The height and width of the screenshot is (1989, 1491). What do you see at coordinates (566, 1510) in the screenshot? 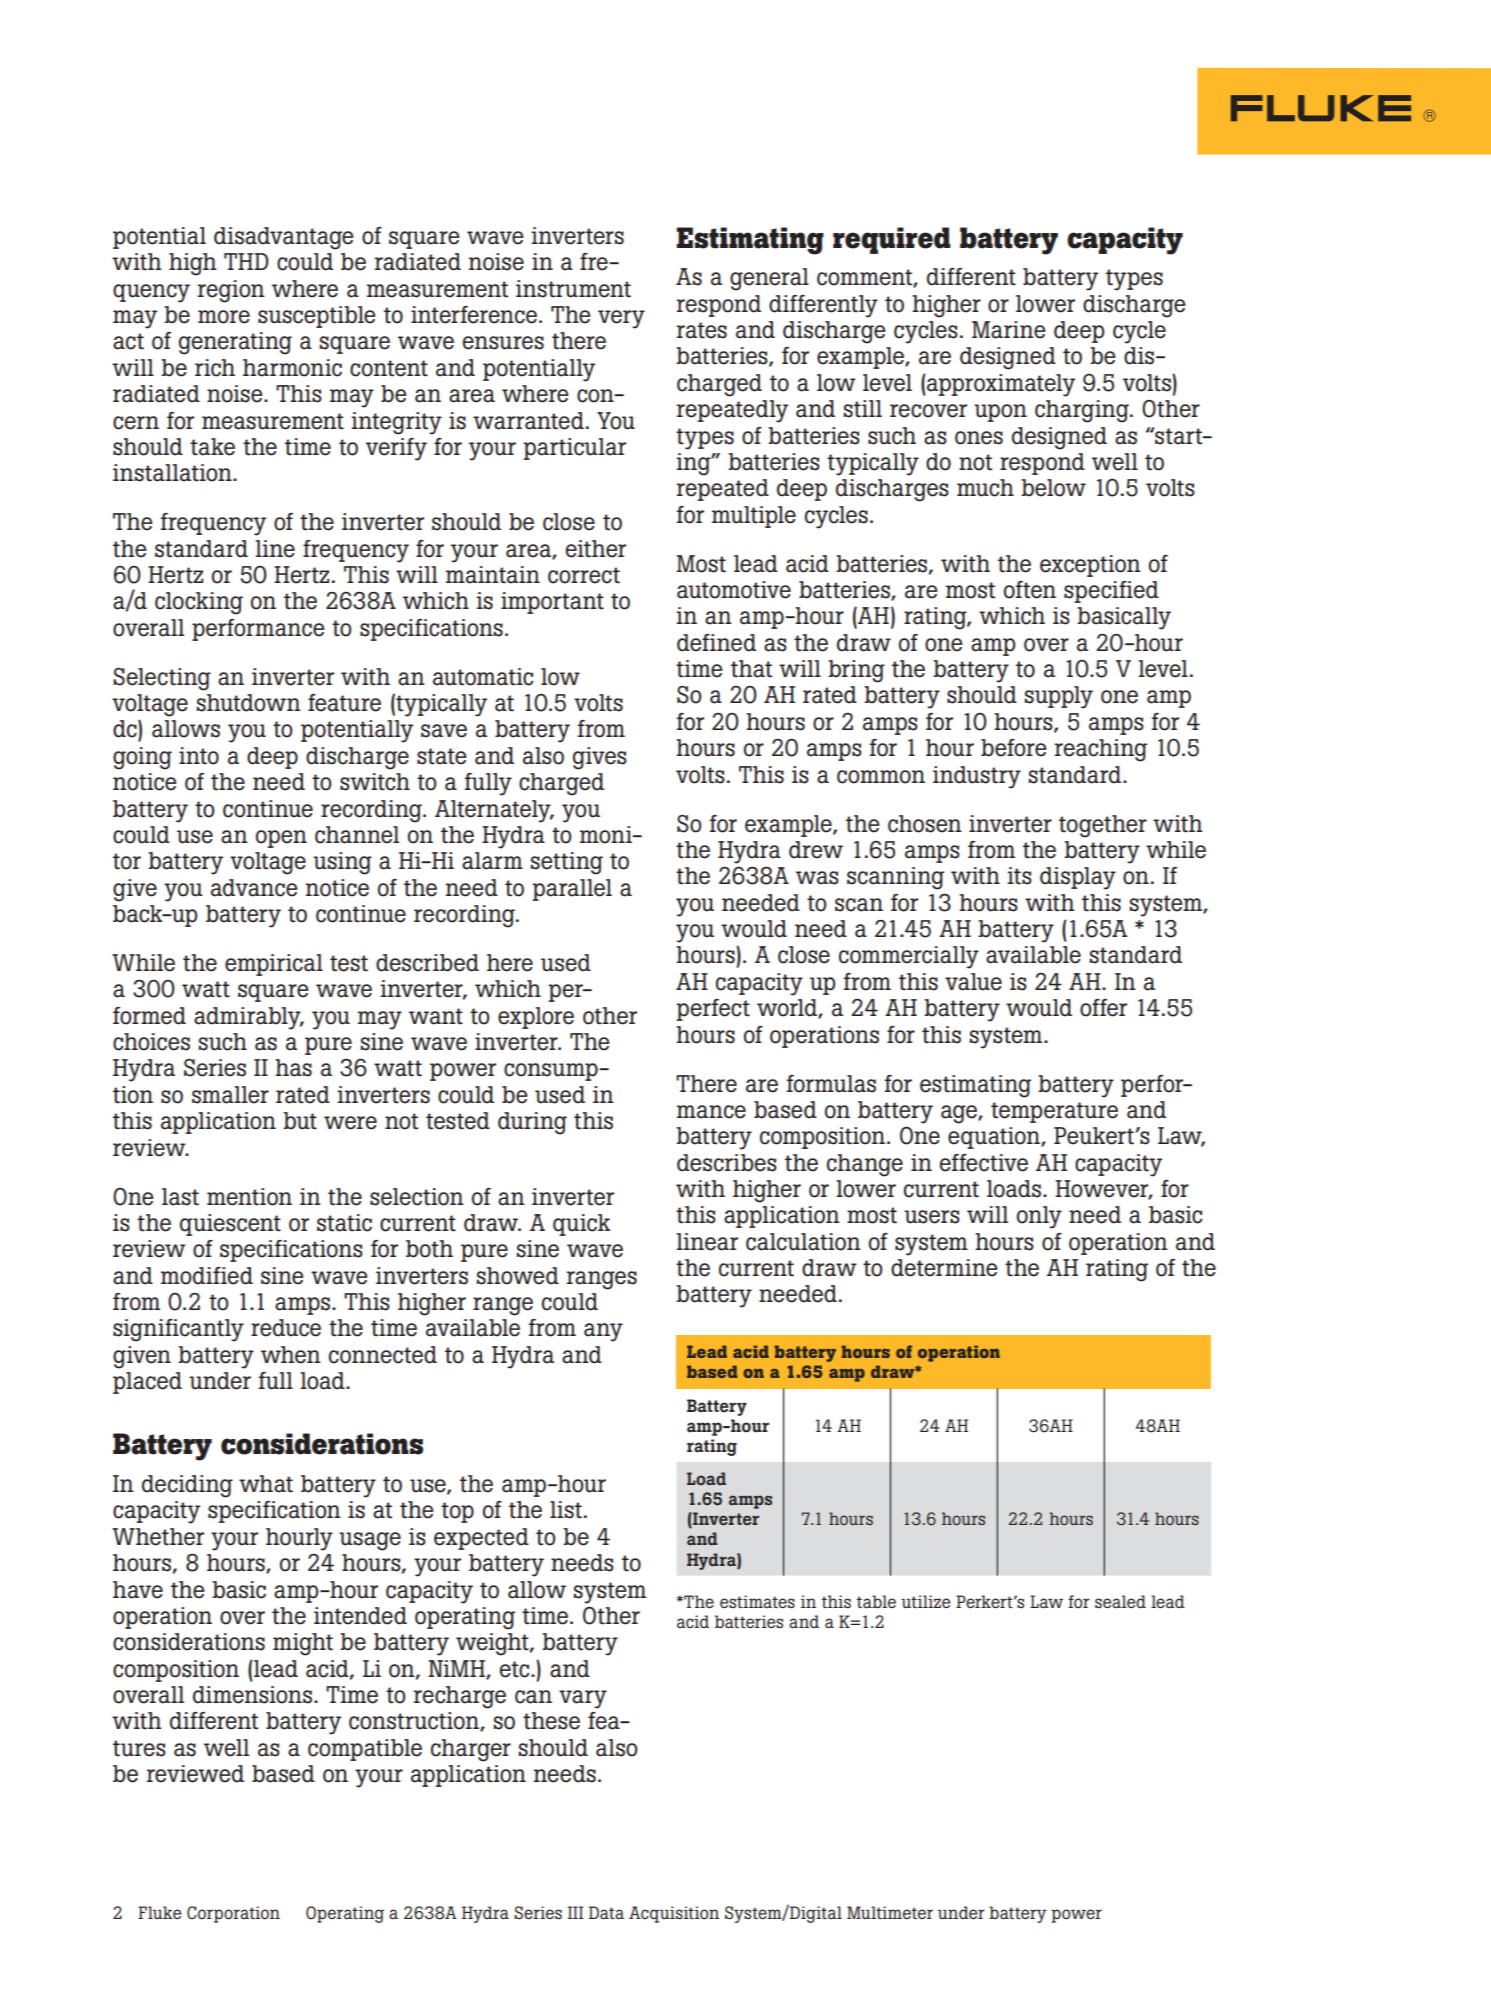
I see `list` at bounding box center [566, 1510].
